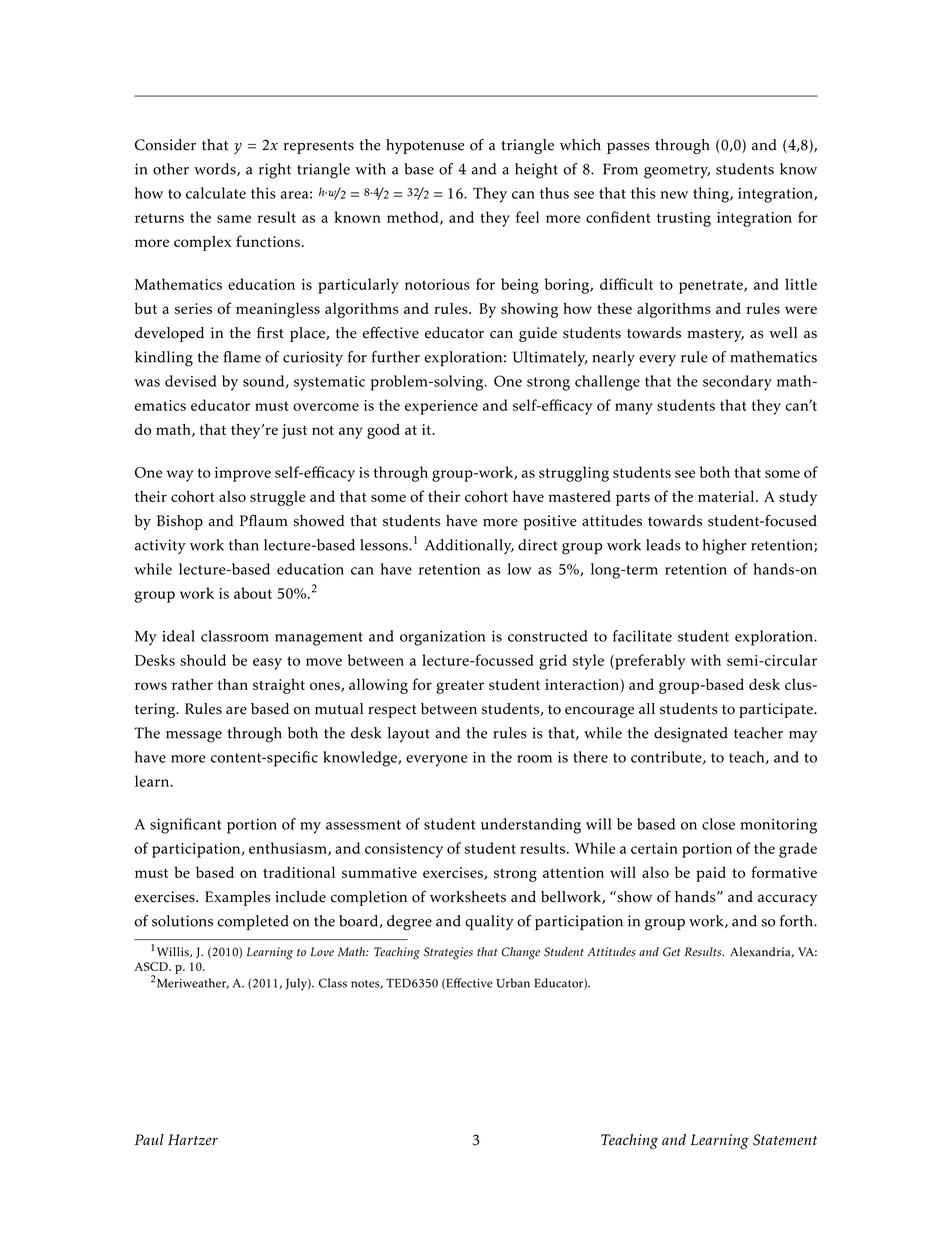 The height and width of the image is (1233, 952). What do you see at coordinates (149, 1139) in the image?
I see `Paul` at bounding box center [149, 1139].
